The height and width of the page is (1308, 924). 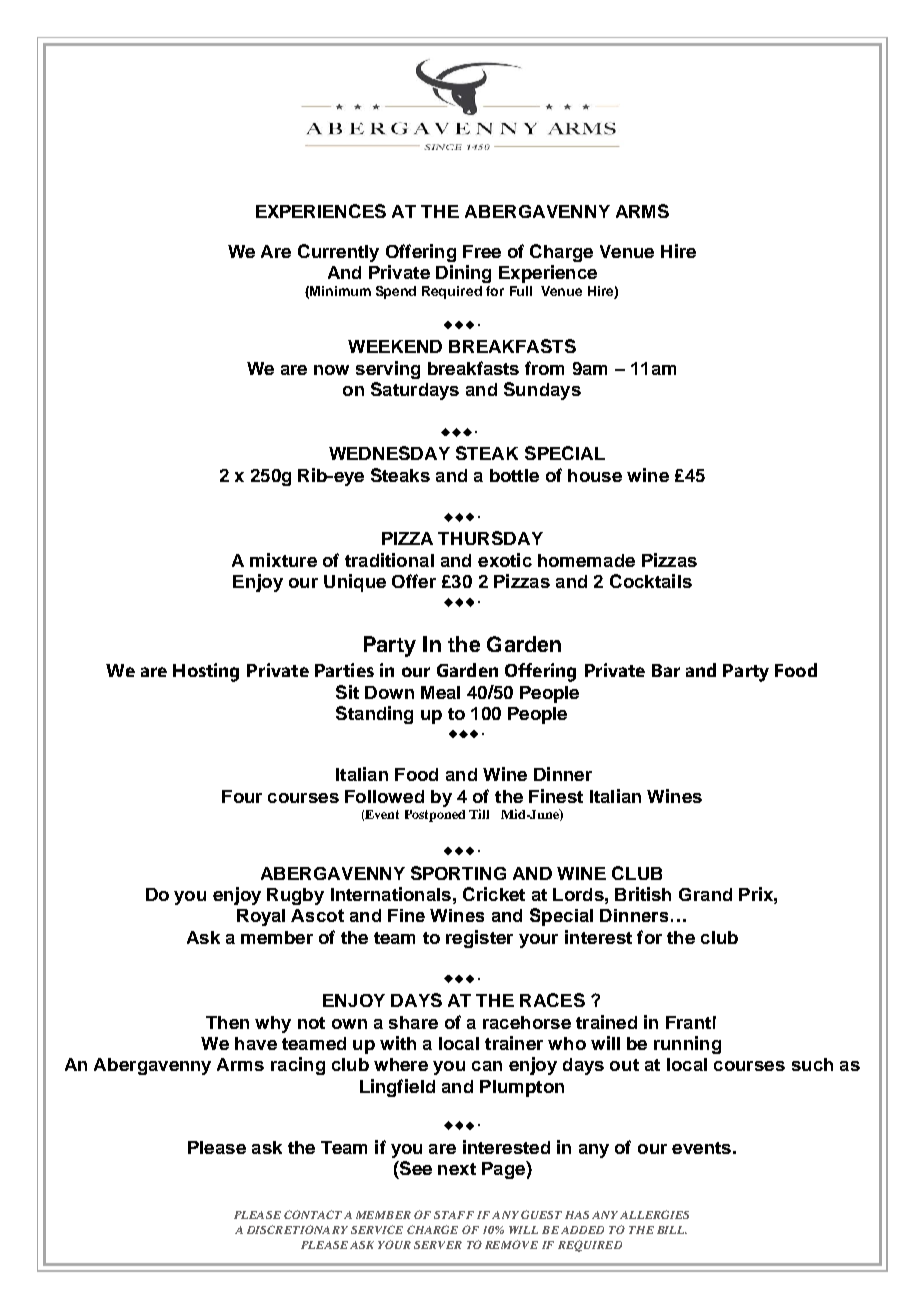 What do you see at coordinates (521, 291) in the page?
I see `Full` at bounding box center [521, 291].
